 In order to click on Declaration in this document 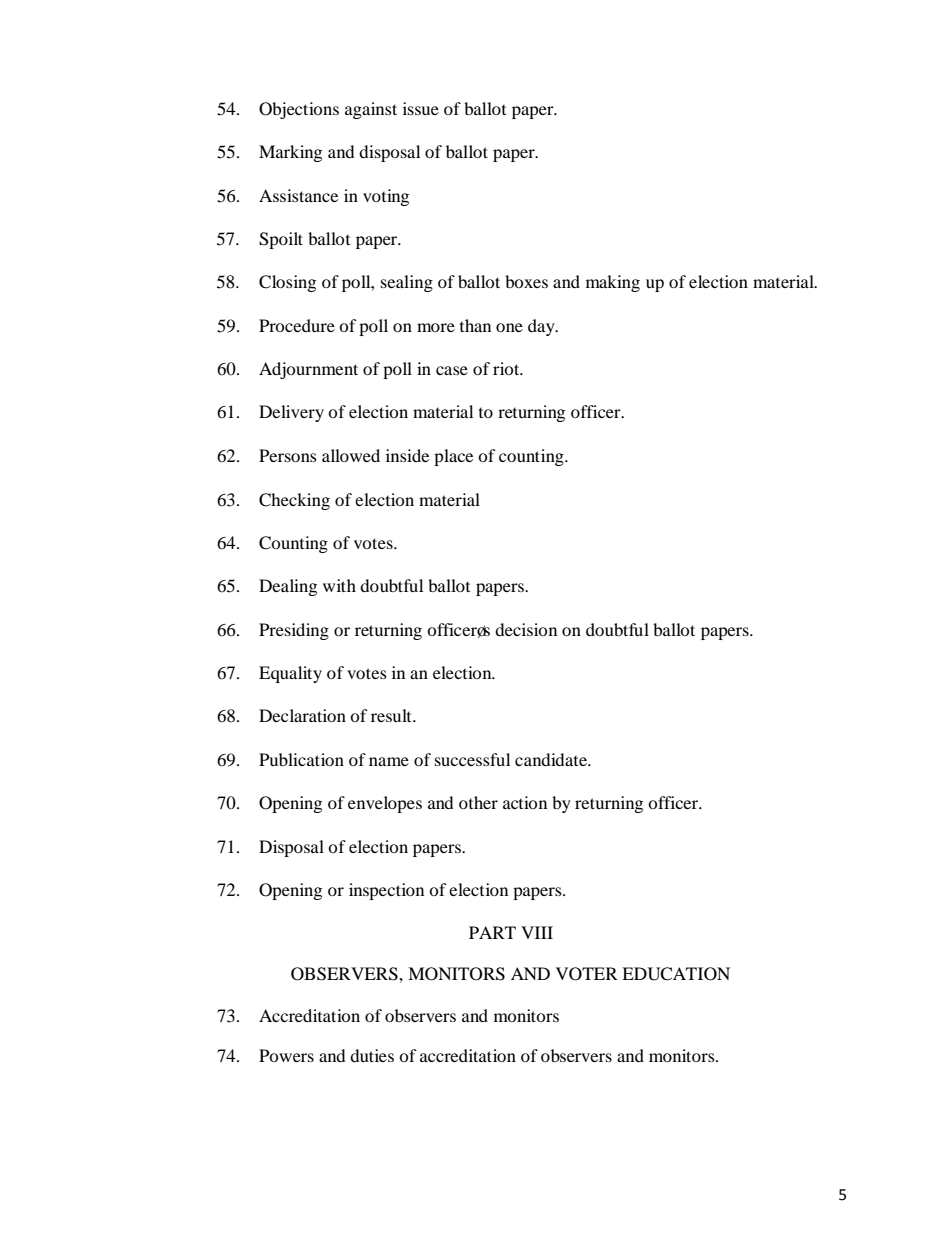, I will do `click(302, 715)`.
